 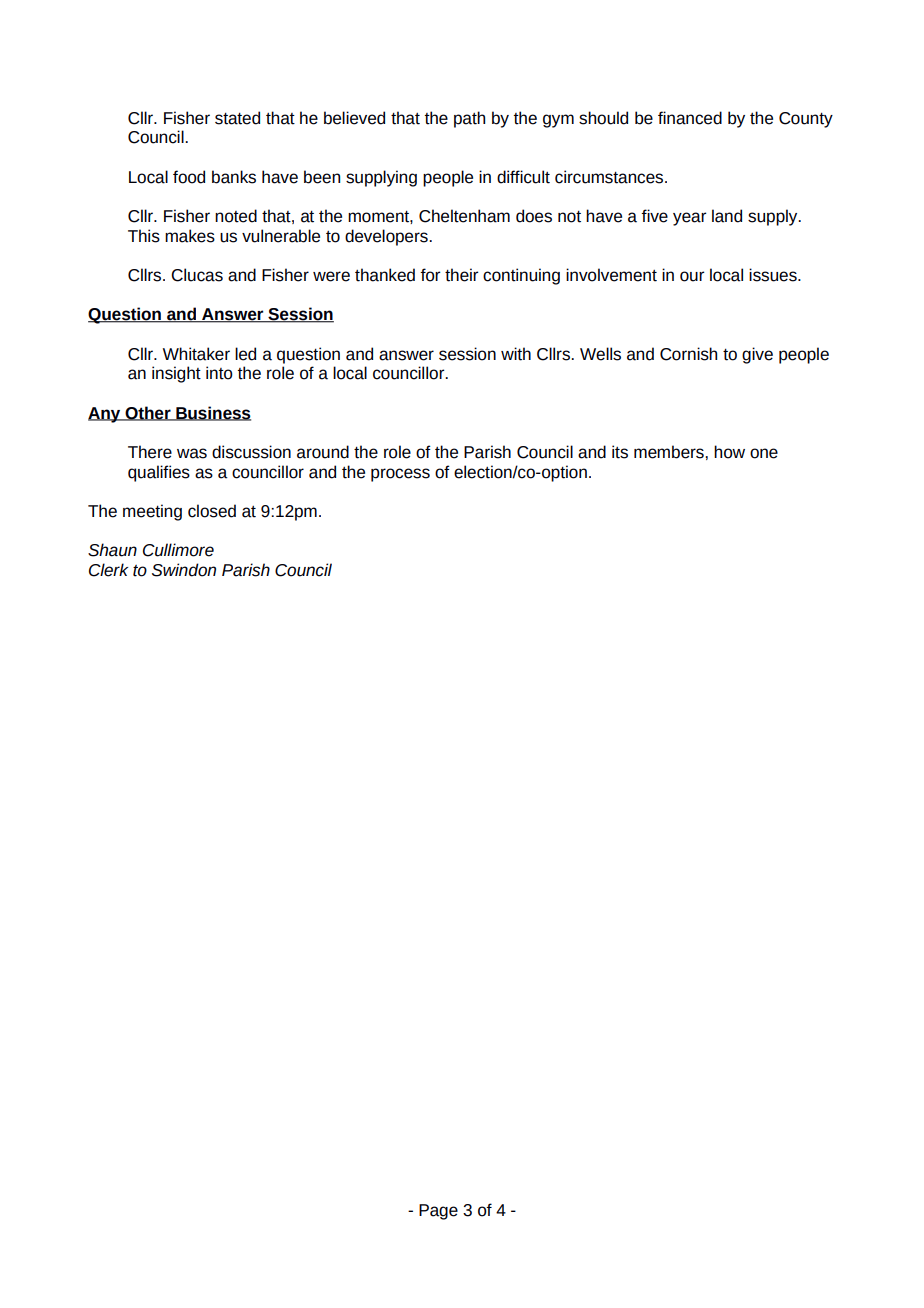 I want to click on Page, so click(x=438, y=1212).
